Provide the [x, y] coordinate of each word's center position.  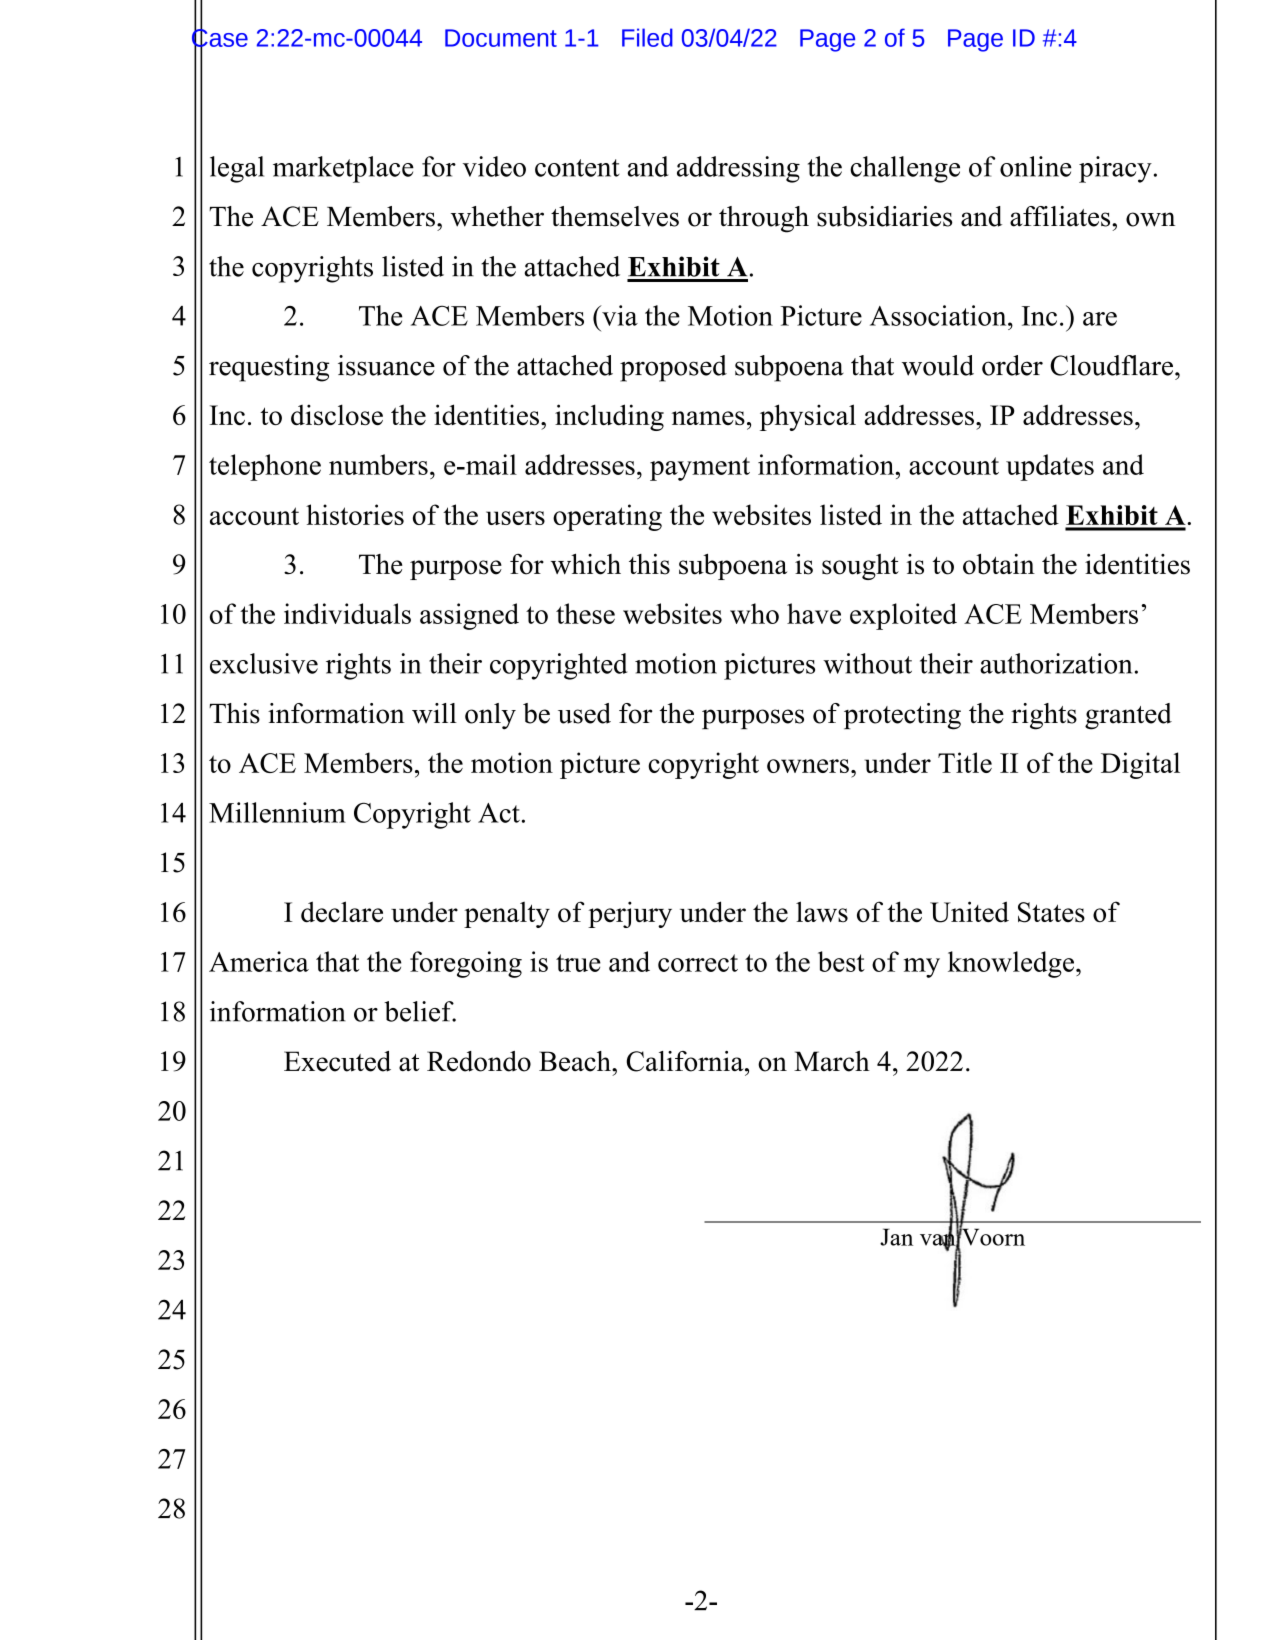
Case [220, 38]
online [1036, 166]
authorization [1056, 663]
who [754, 613]
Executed [337, 1061]
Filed [647, 37]
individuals [347, 613]
